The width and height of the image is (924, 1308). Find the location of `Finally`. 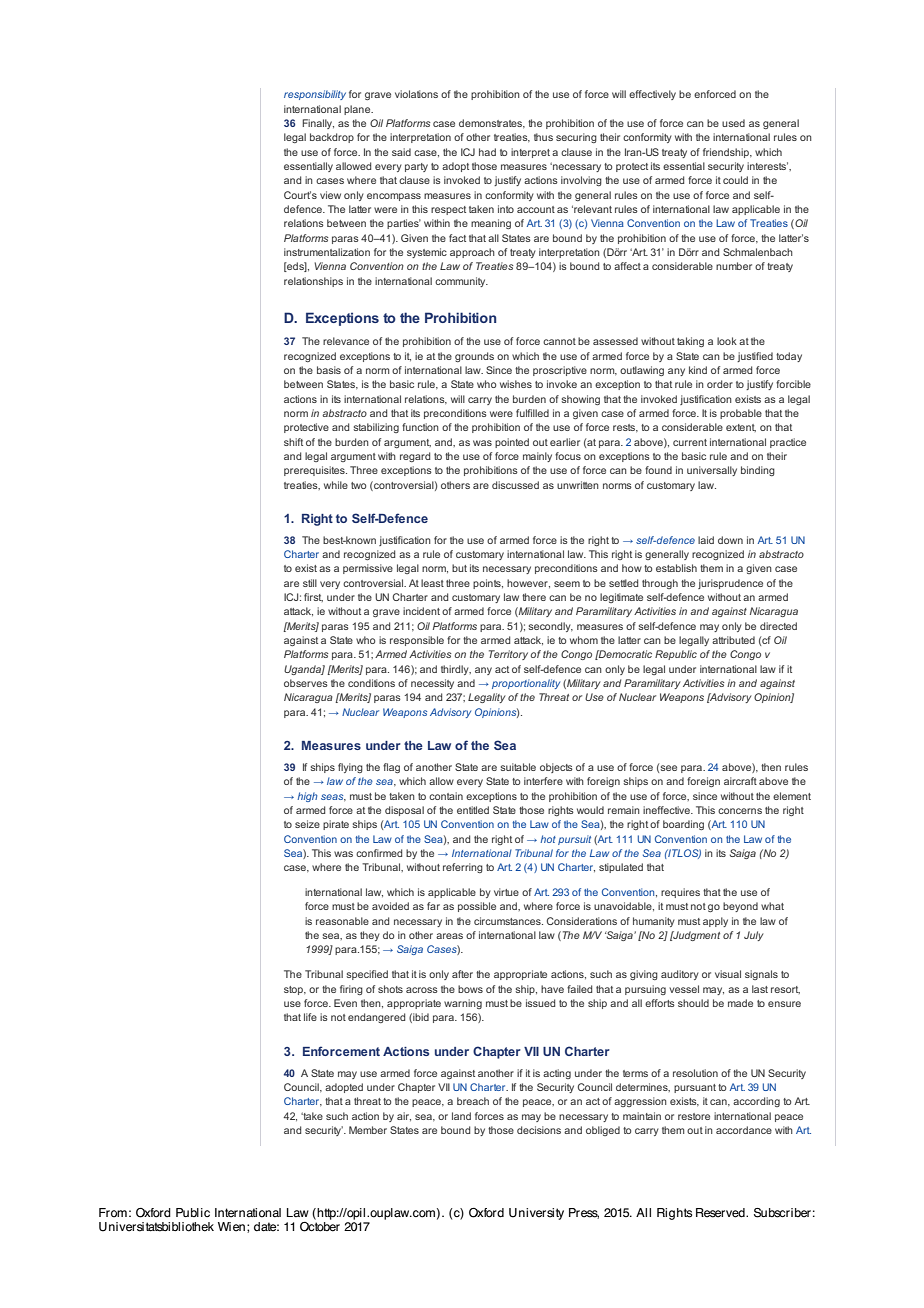

Finally is located at coordinates (318, 124).
